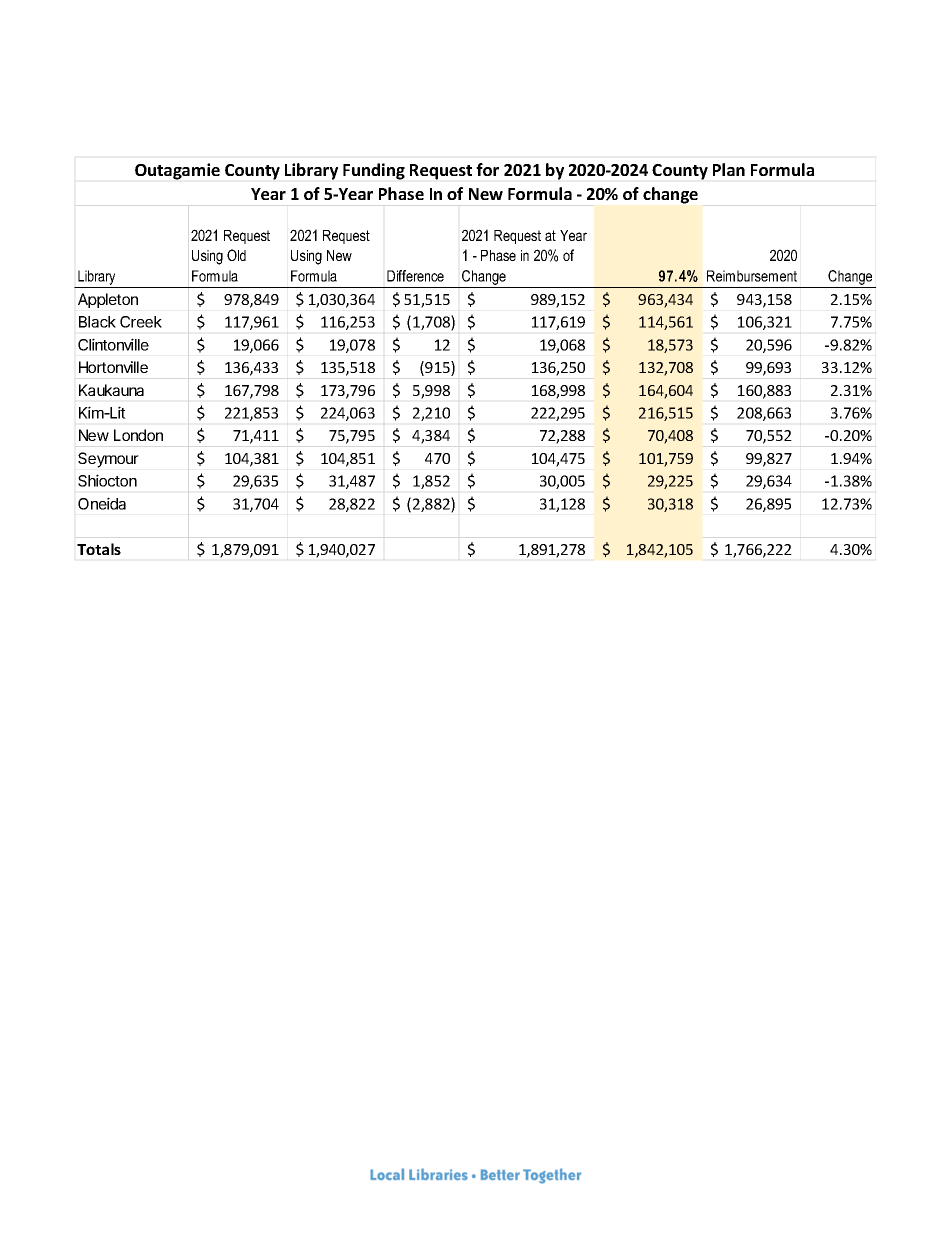  I want to click on Plan, so click(729, 169).
